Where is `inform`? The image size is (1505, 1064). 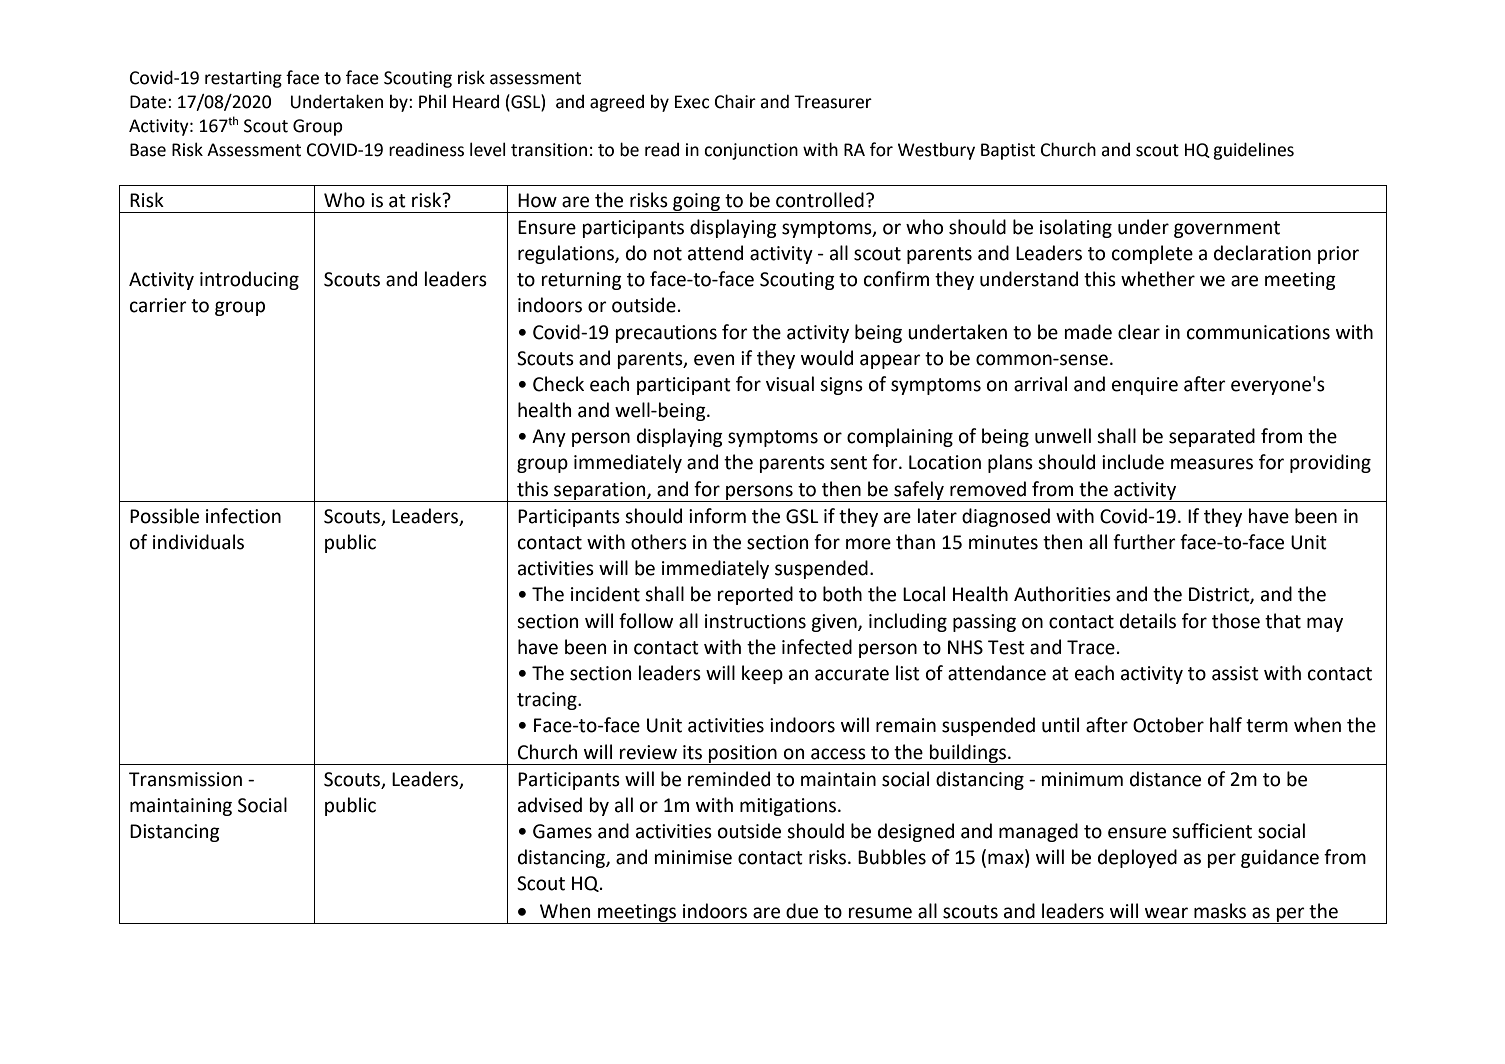
inform is located at coordinates (717, 516).
